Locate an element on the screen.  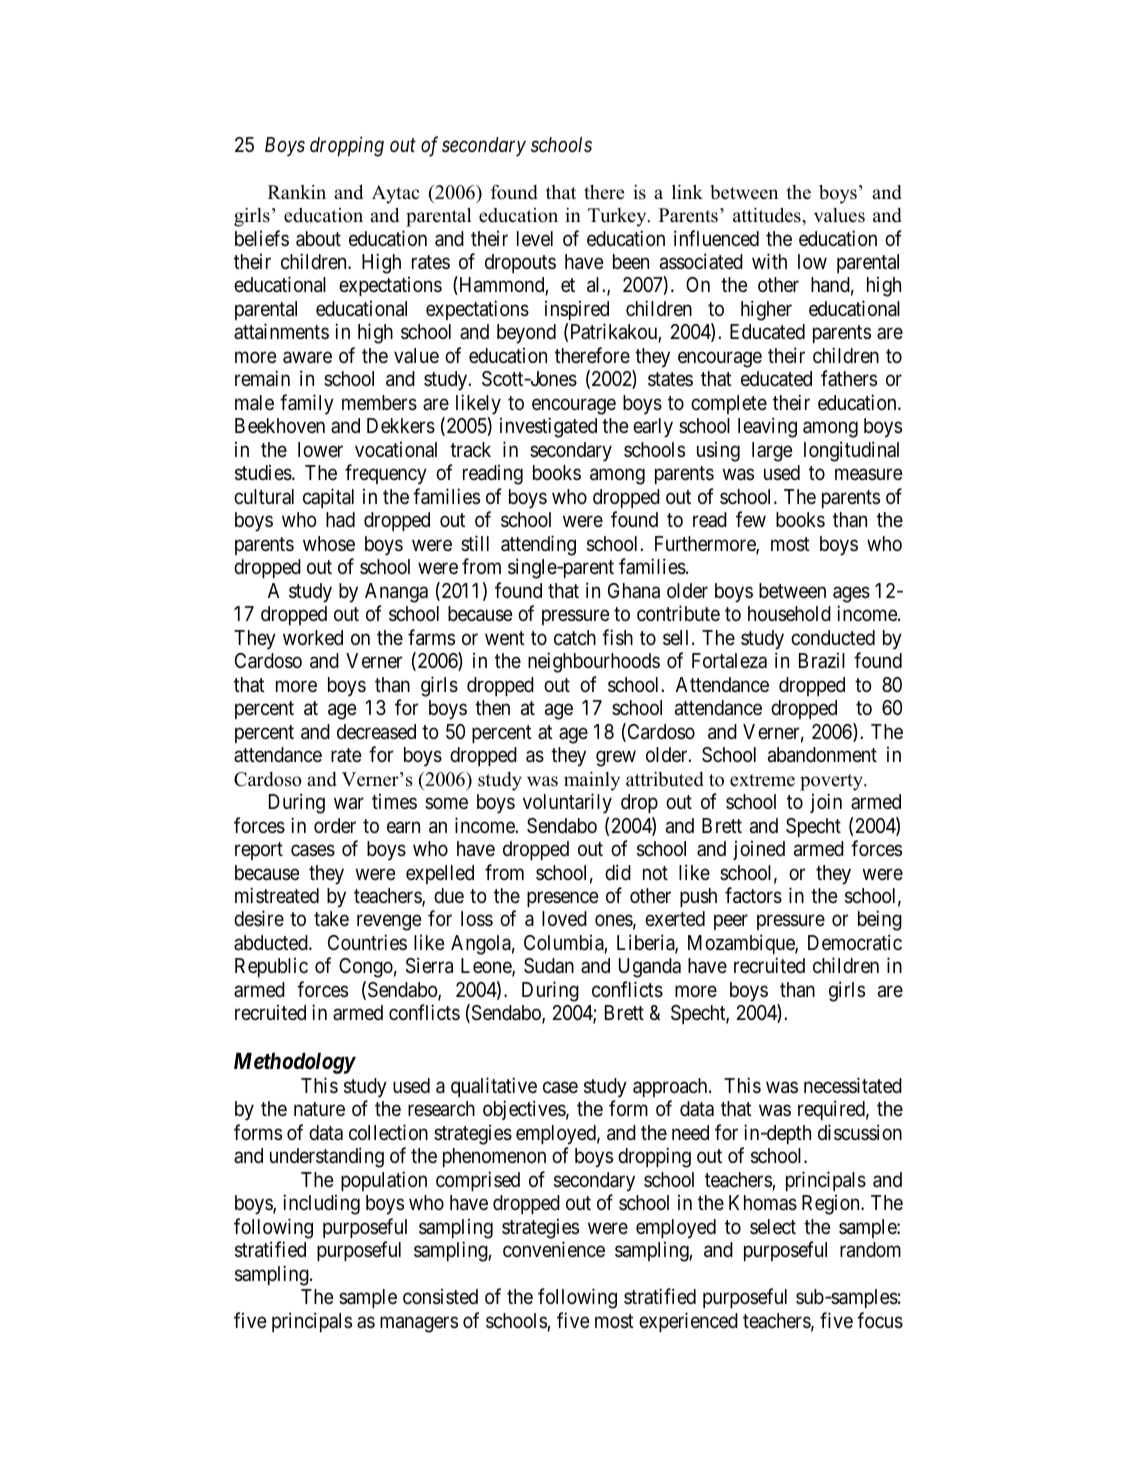
level is located at coordinates (535, 238).
